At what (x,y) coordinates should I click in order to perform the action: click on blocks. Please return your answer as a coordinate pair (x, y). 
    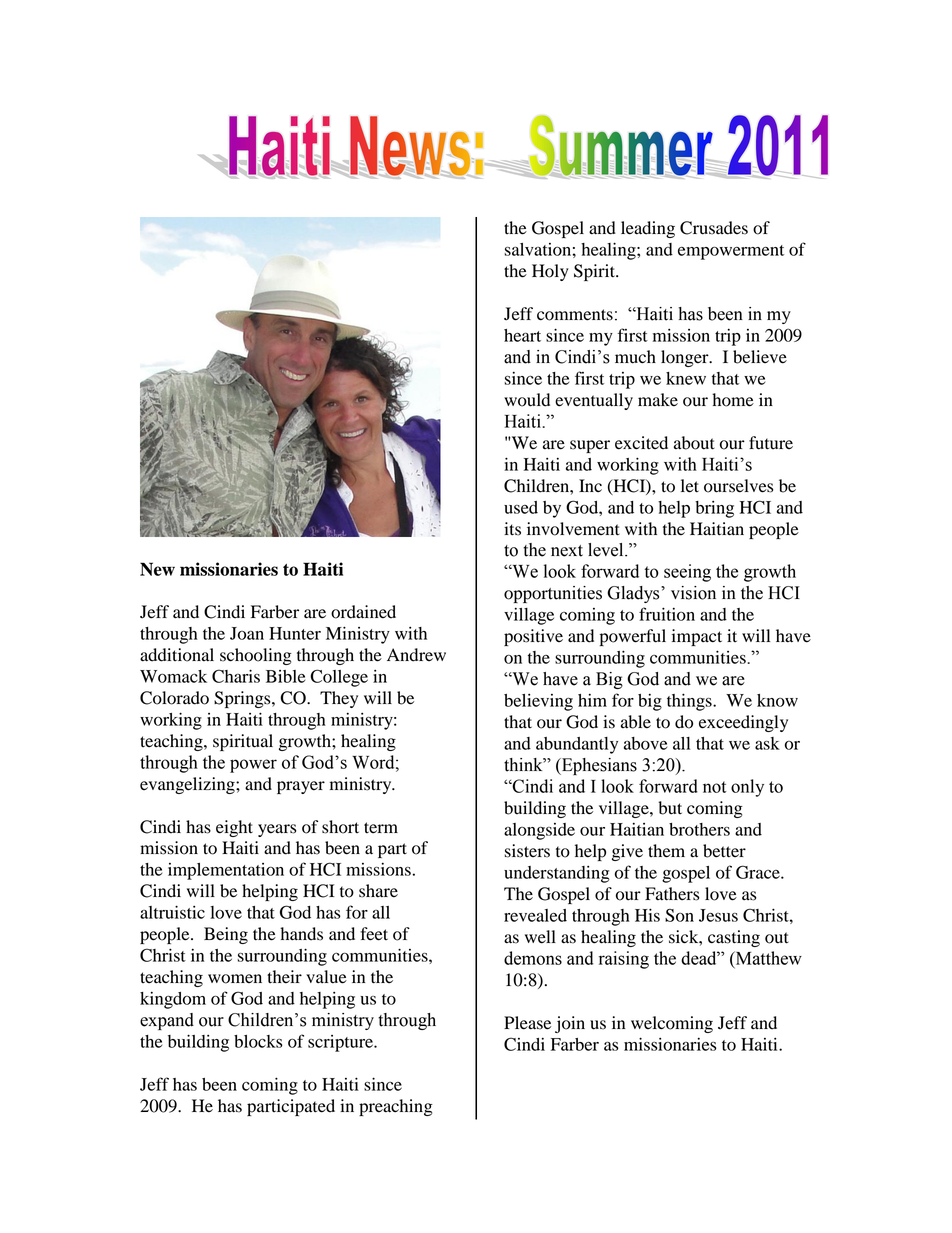
    Looking at the image, I should click on (258, 1041).
